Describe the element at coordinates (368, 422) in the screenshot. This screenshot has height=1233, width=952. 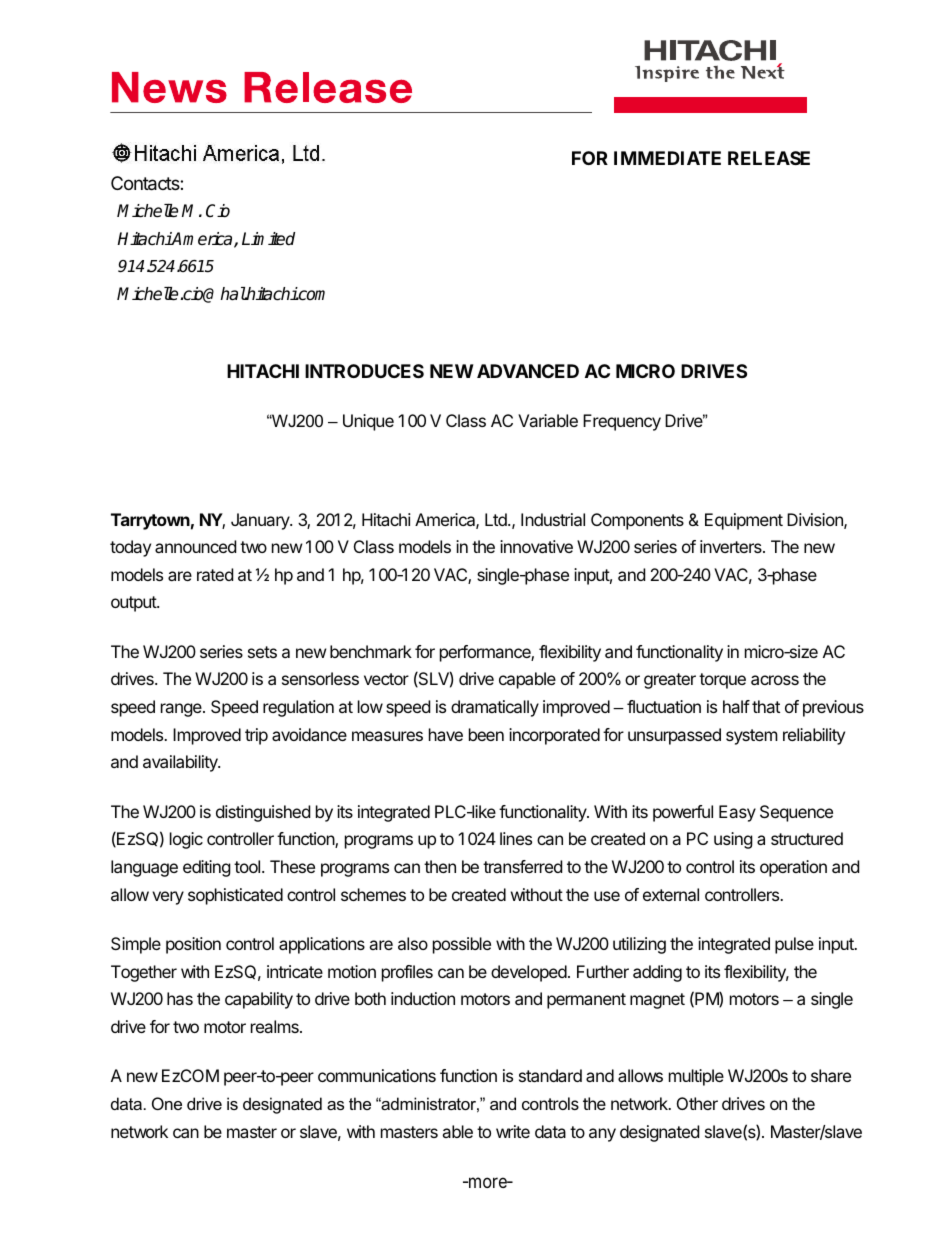
I see `Unique` at that location.
